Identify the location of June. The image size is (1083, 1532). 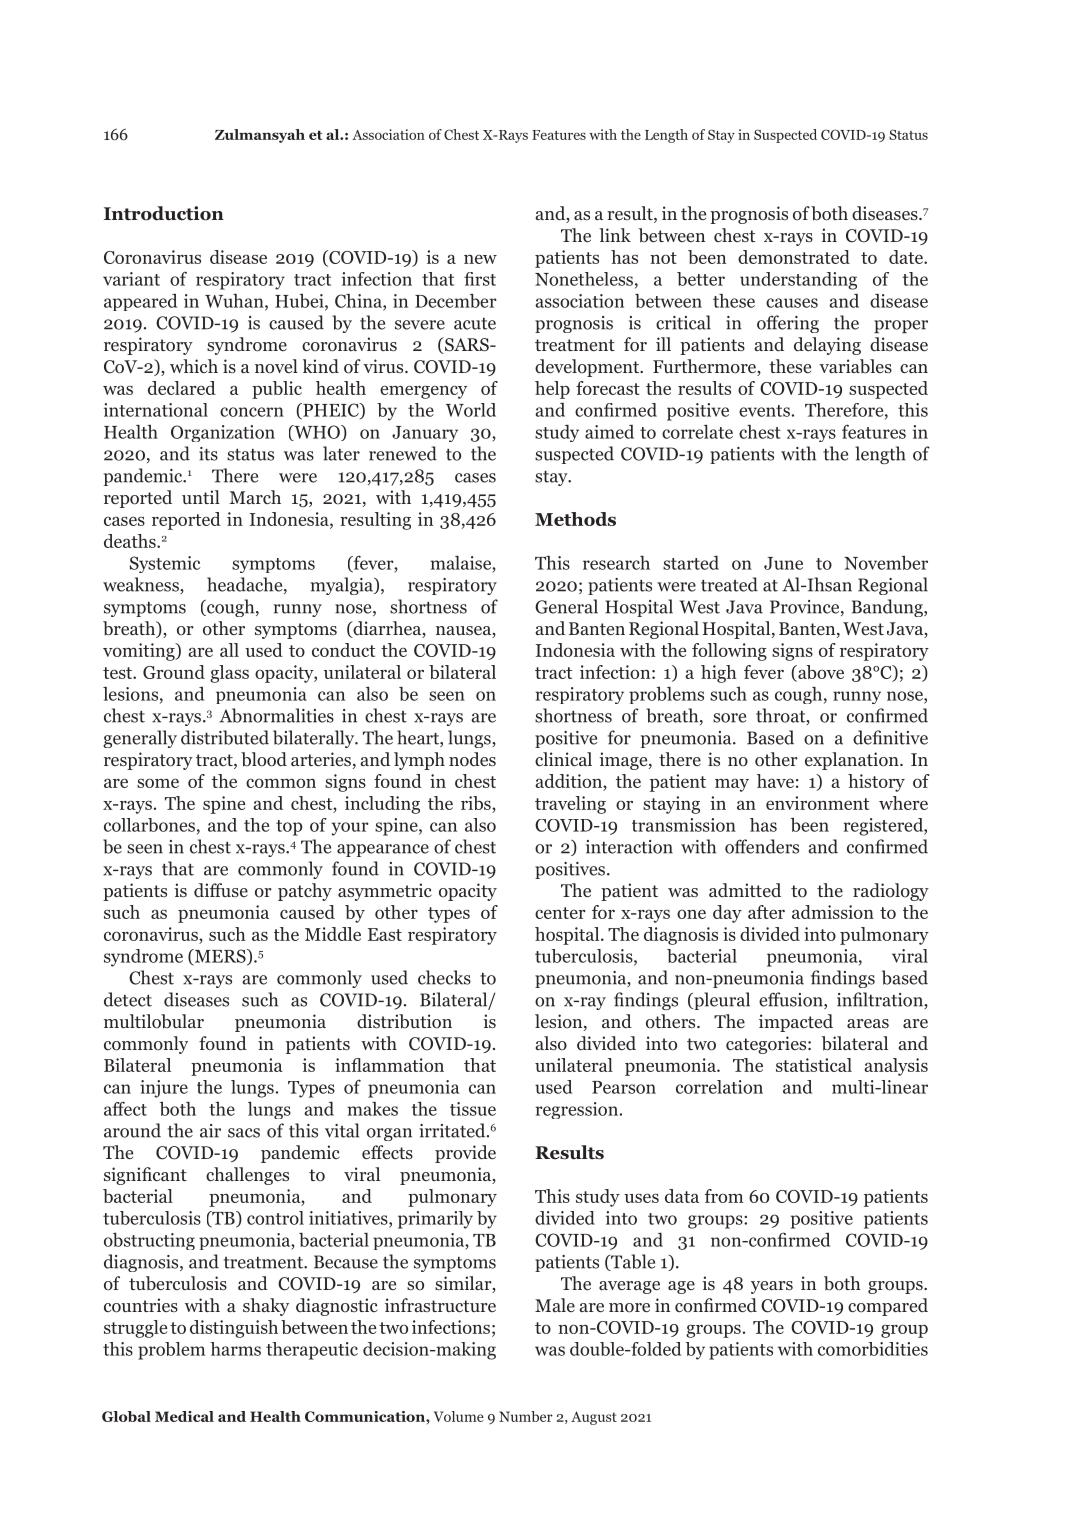
(783, 563).
